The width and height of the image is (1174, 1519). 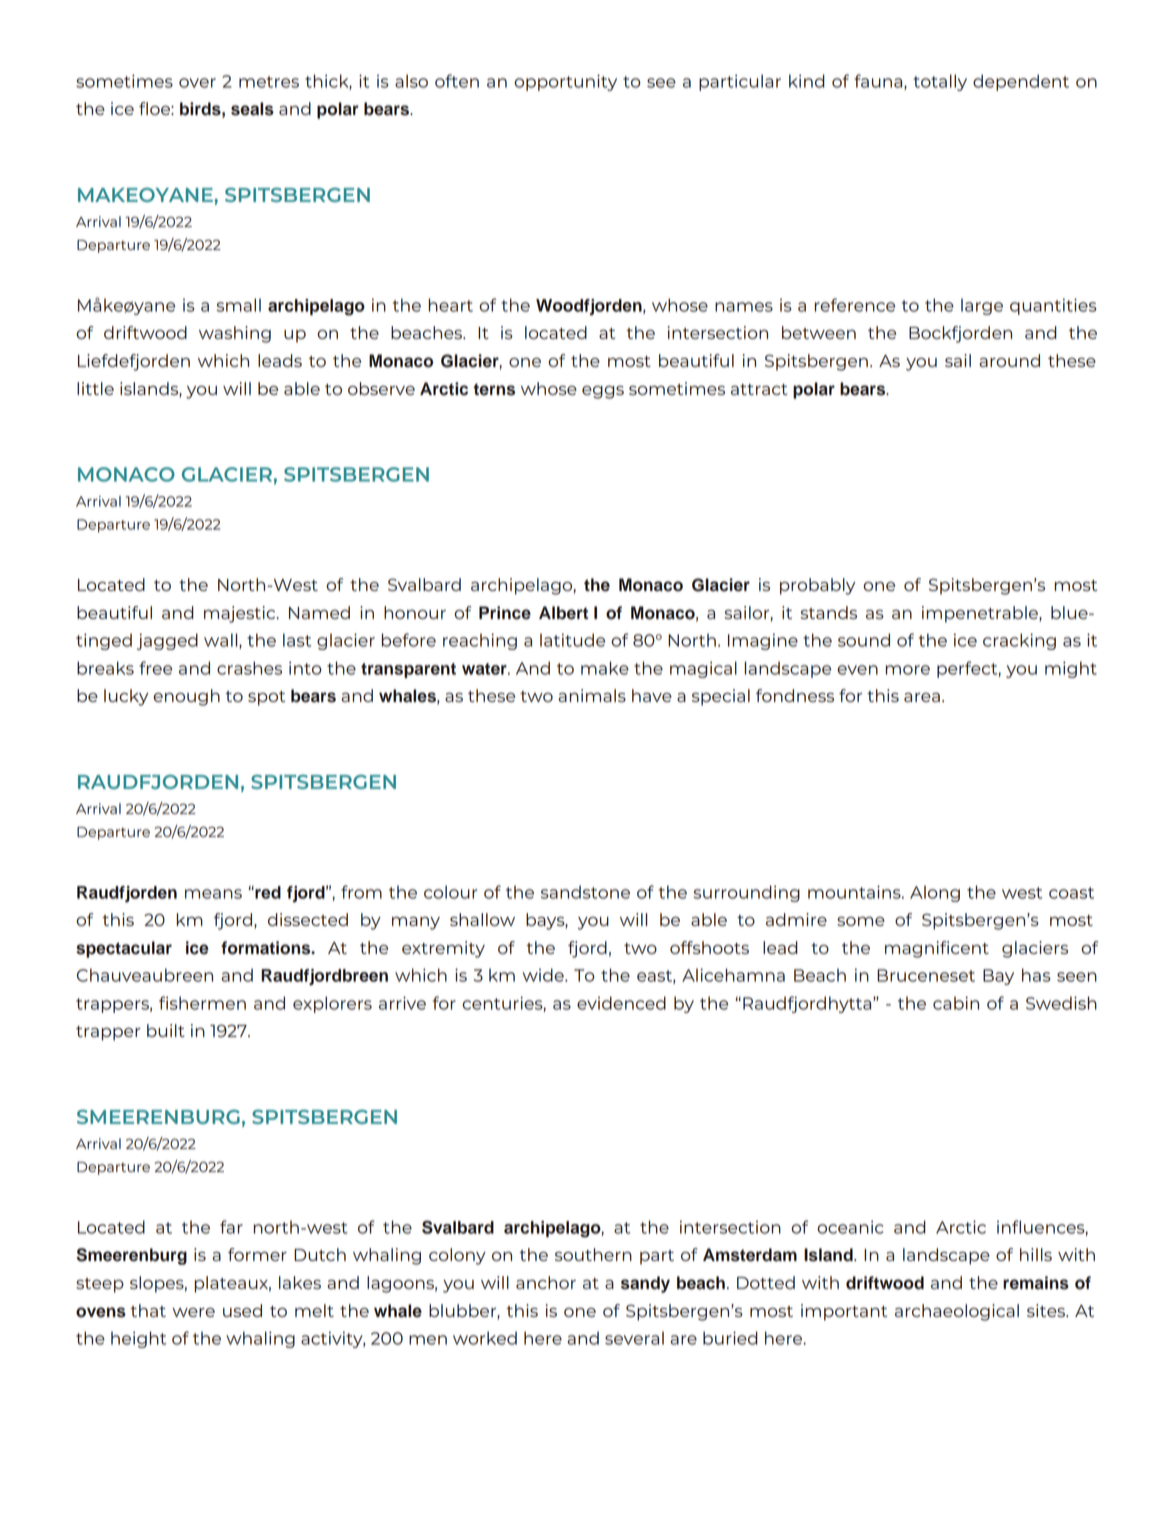 I want to click on totally, so click(x=940, y=82).
